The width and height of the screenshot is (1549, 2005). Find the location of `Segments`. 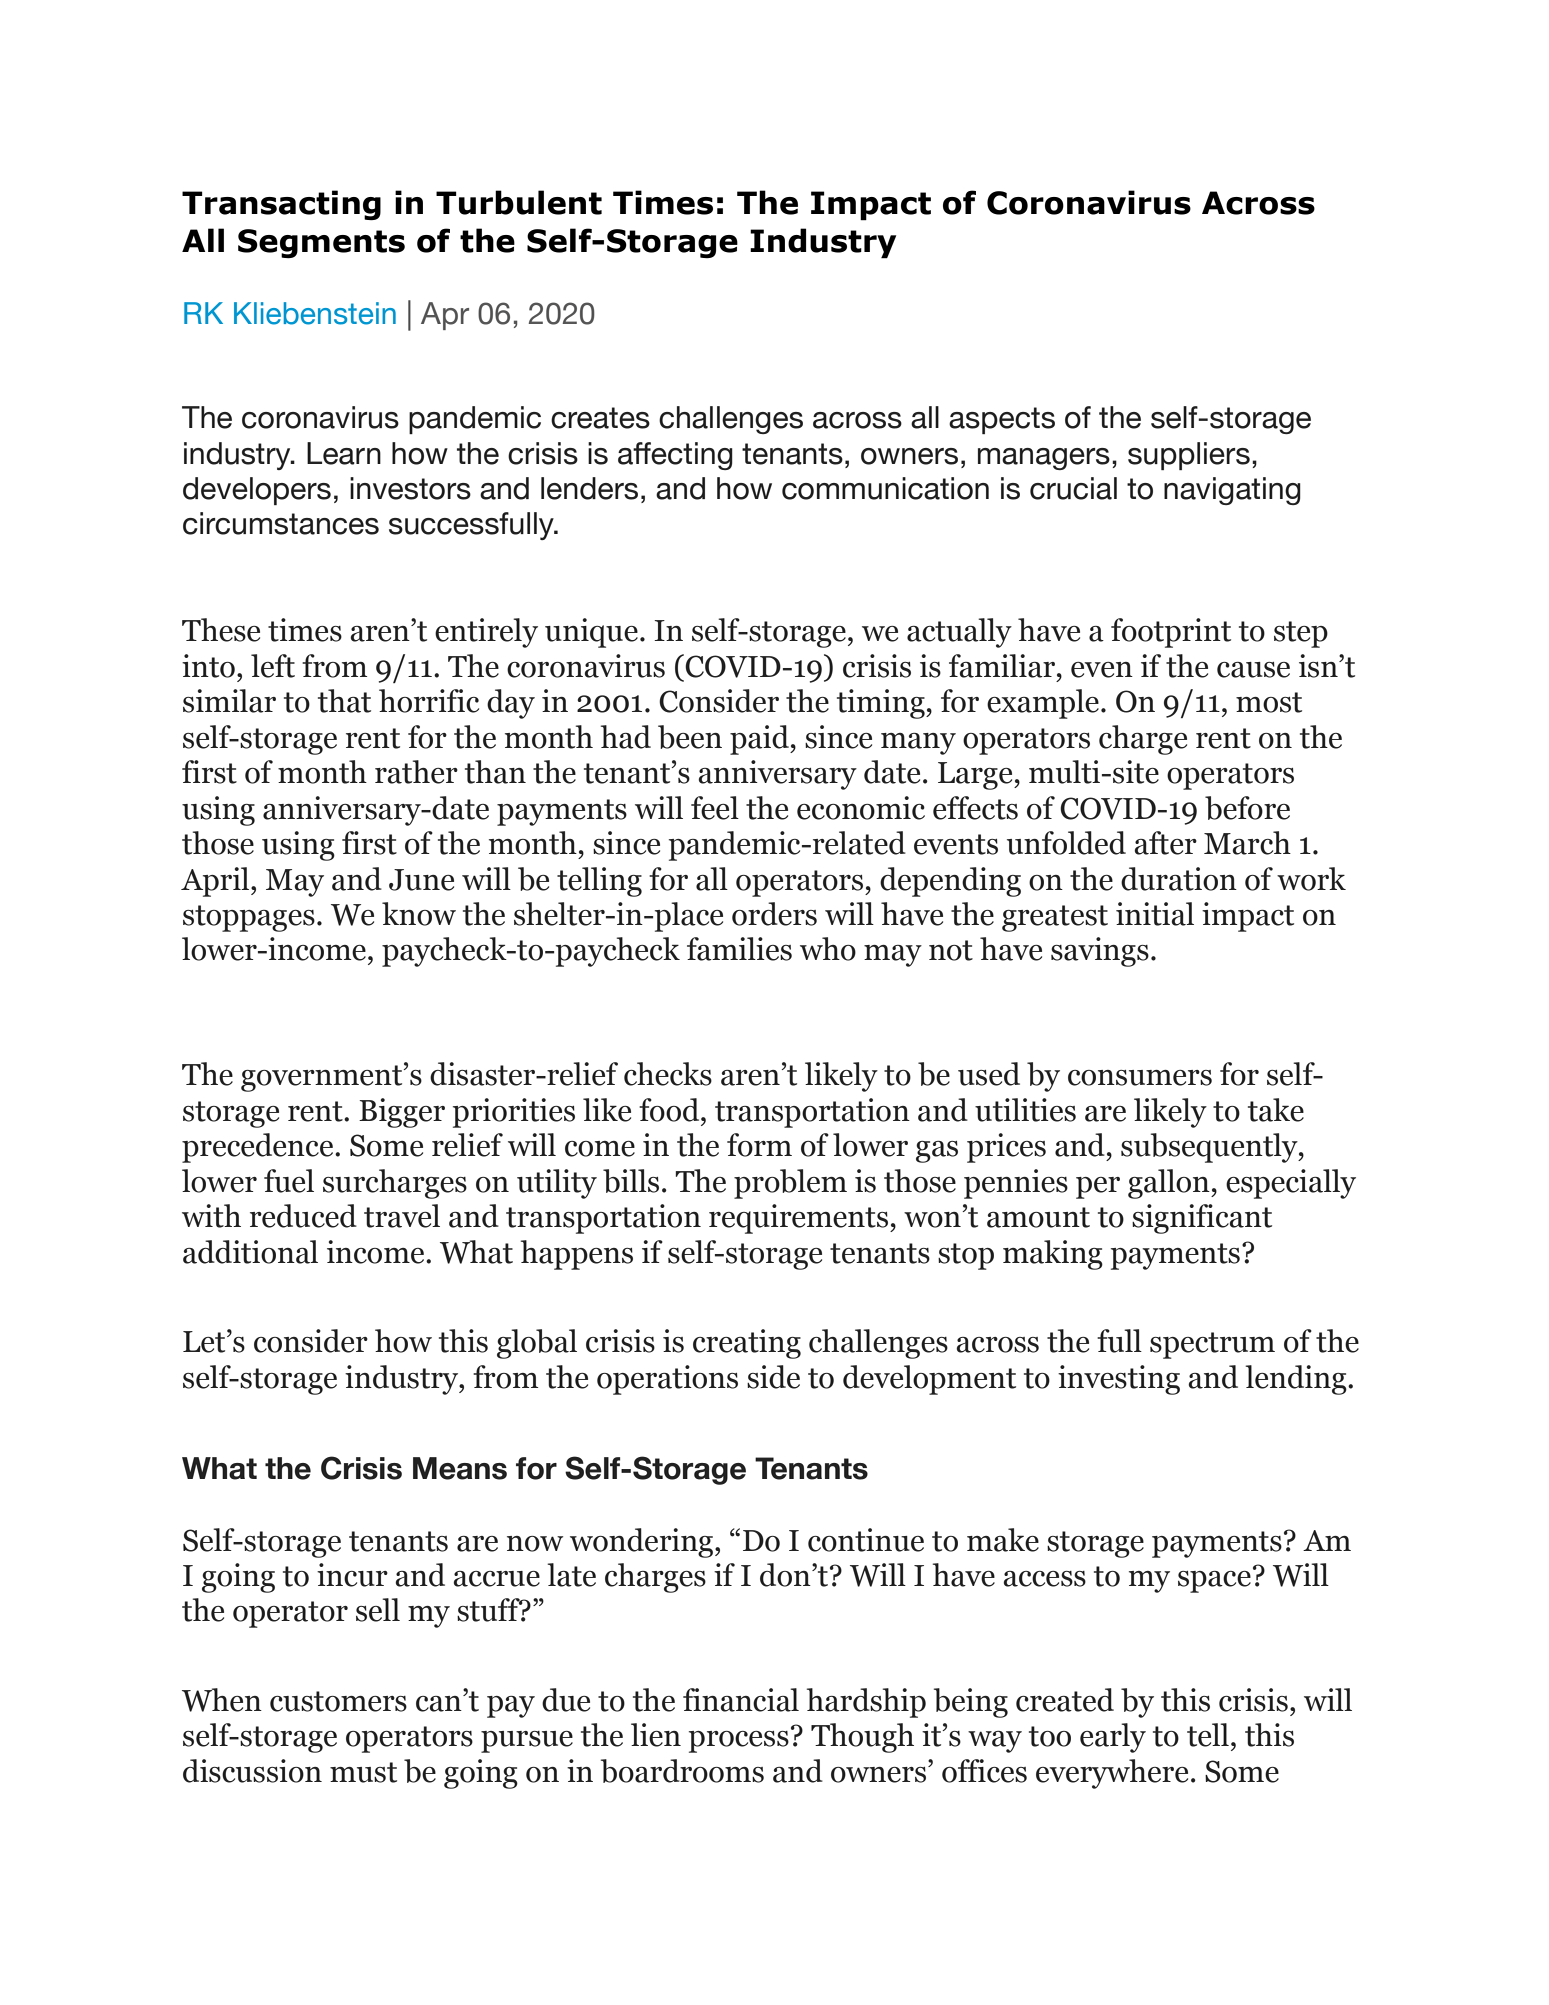

Segments is located at coordinates (321, 243).
